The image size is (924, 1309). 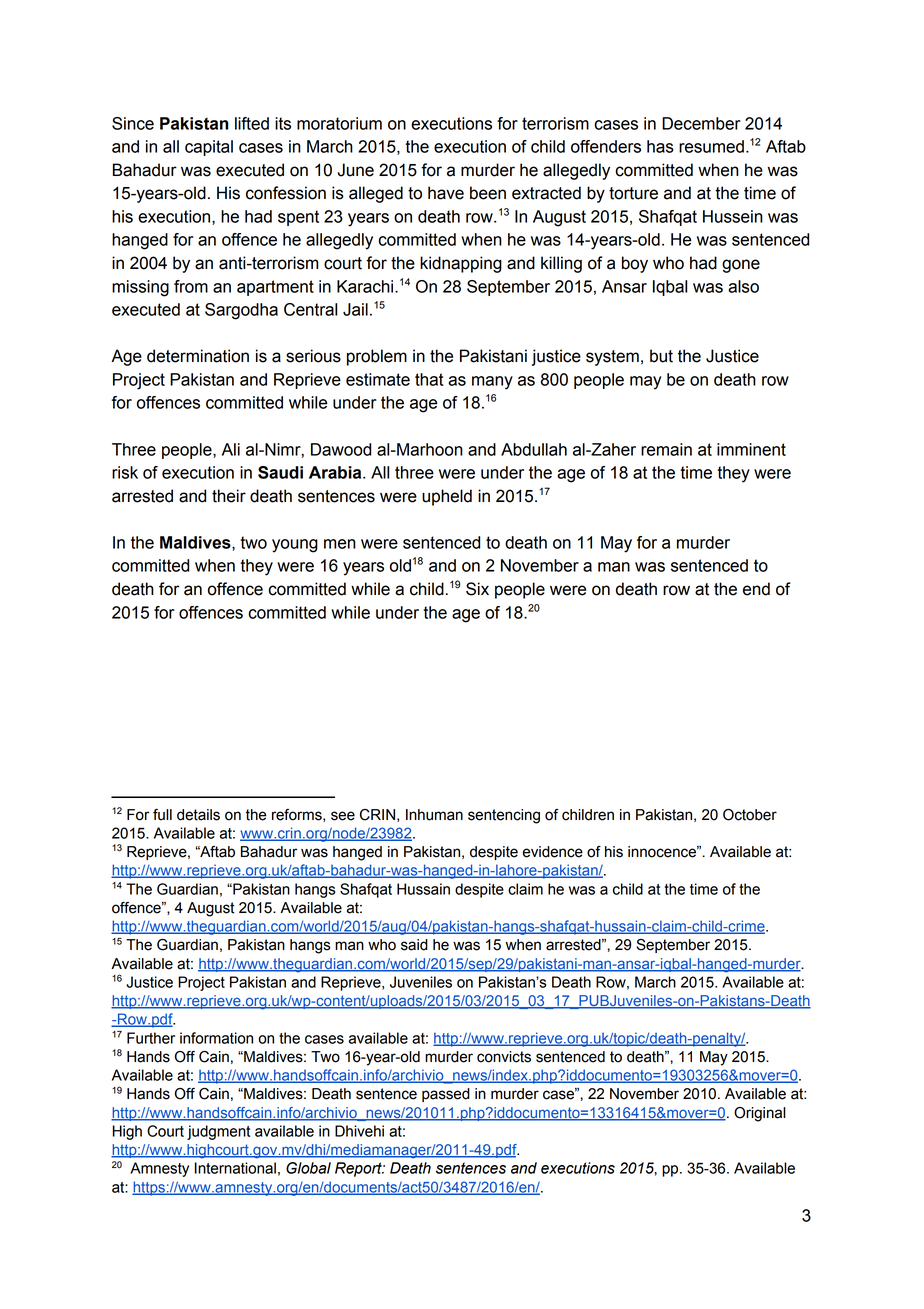 What do you see at coordinates (446, 193) in the screenshot?
I see `have` at bounding box center [446, 193].
